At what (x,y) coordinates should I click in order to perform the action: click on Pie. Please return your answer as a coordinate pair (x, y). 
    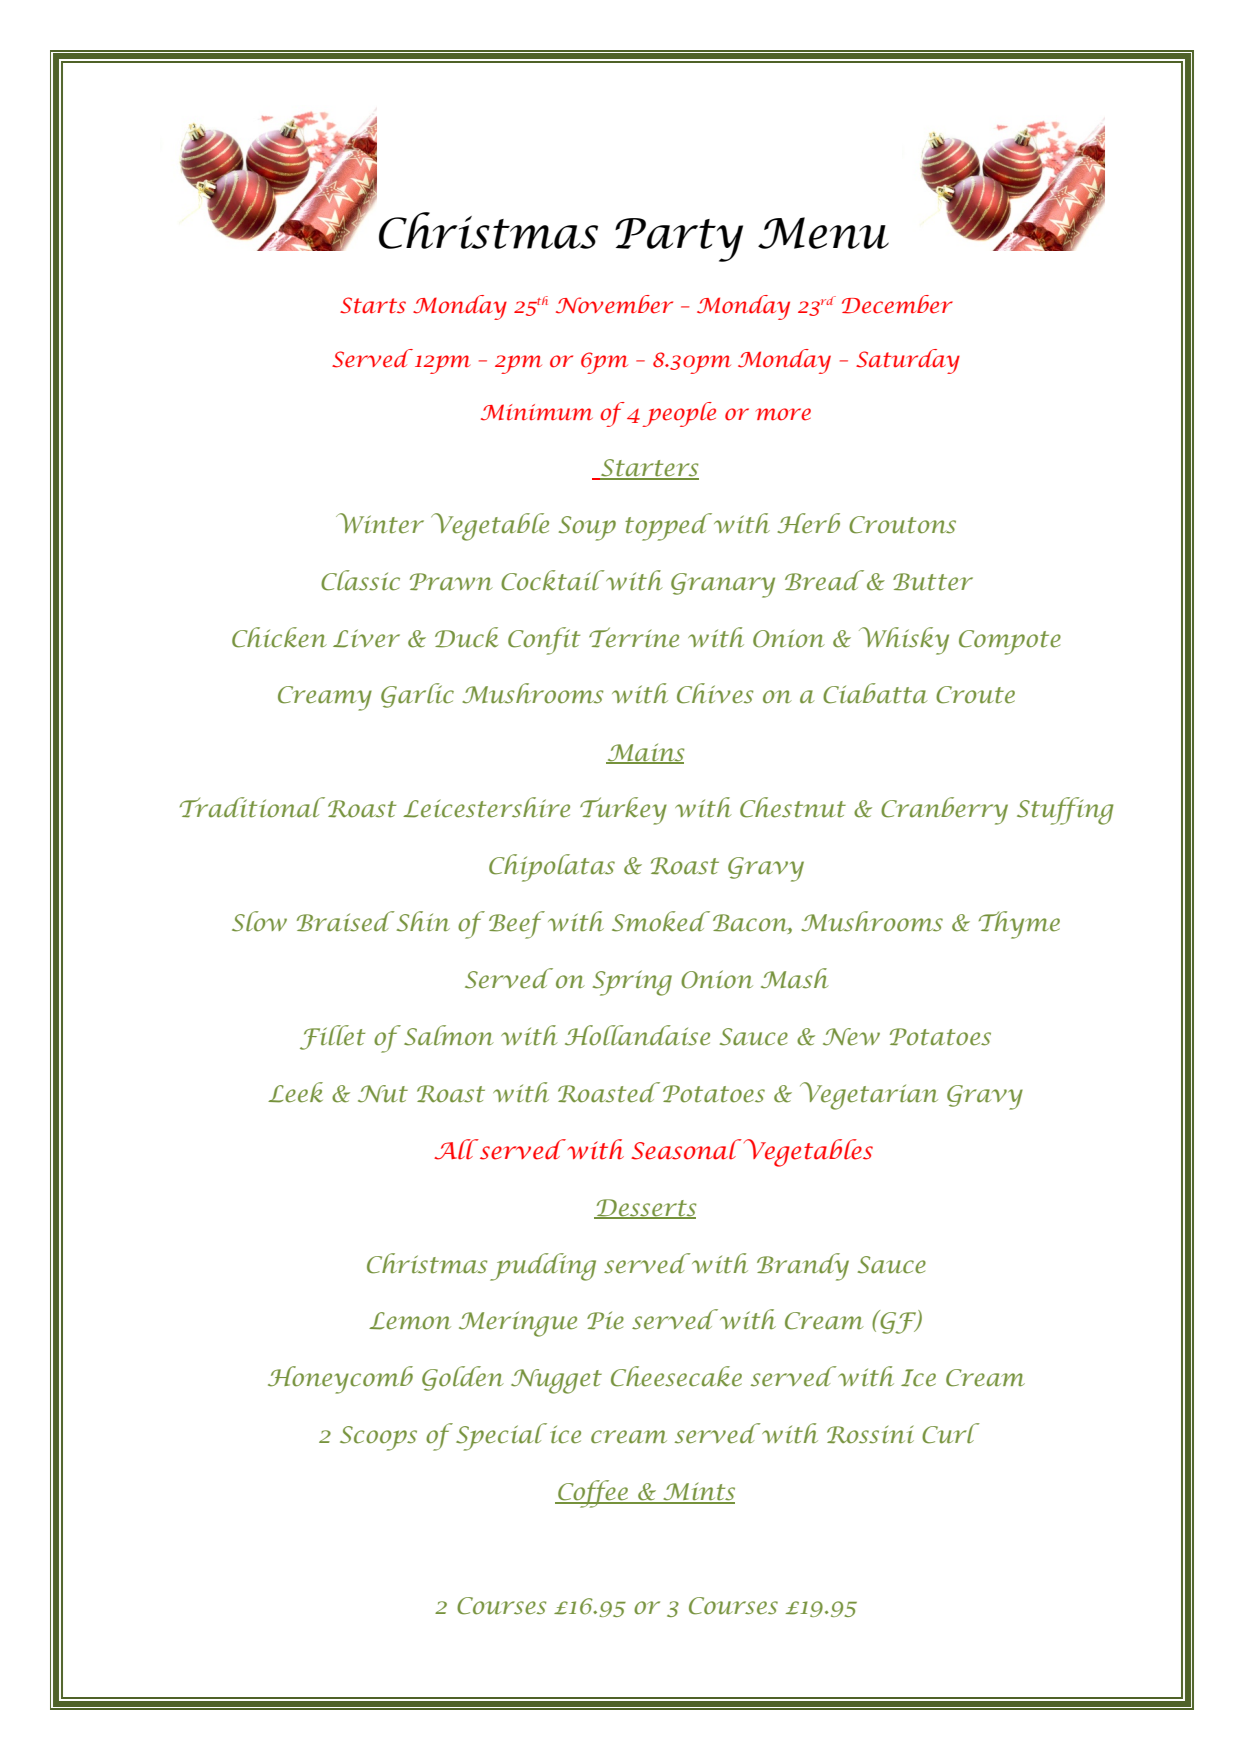
    Looking at the image, I should click on (605, 1320).
